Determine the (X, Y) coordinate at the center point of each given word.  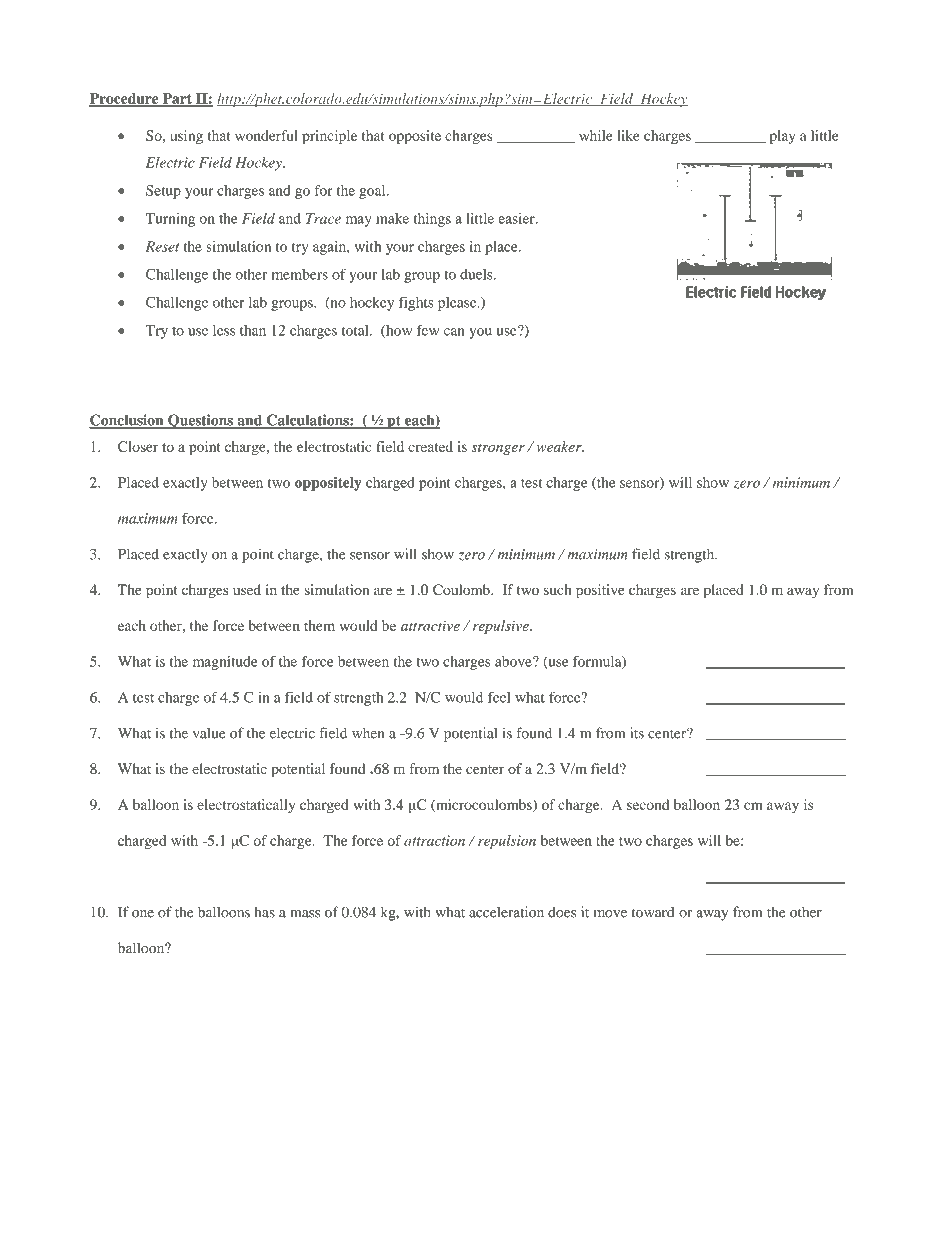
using (186, 137)
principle (329, 137)
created (430, 446)
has (264, 912)
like (628, 135)
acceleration (506, 912)
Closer (138, 446)
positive (600, 591)
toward (653, 912)
